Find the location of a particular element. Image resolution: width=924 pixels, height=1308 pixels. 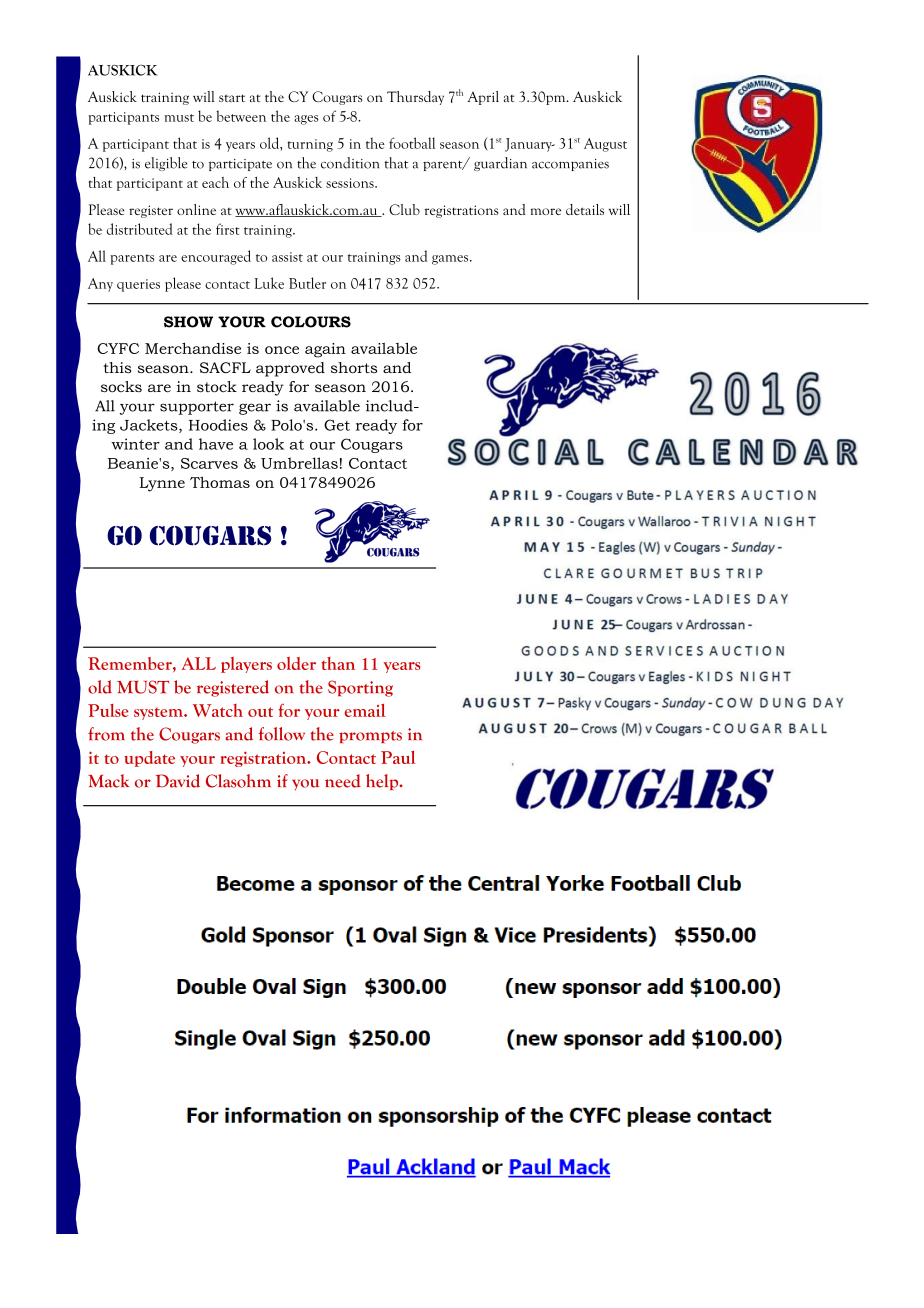

shorts is located at coordinates (354, 367).
